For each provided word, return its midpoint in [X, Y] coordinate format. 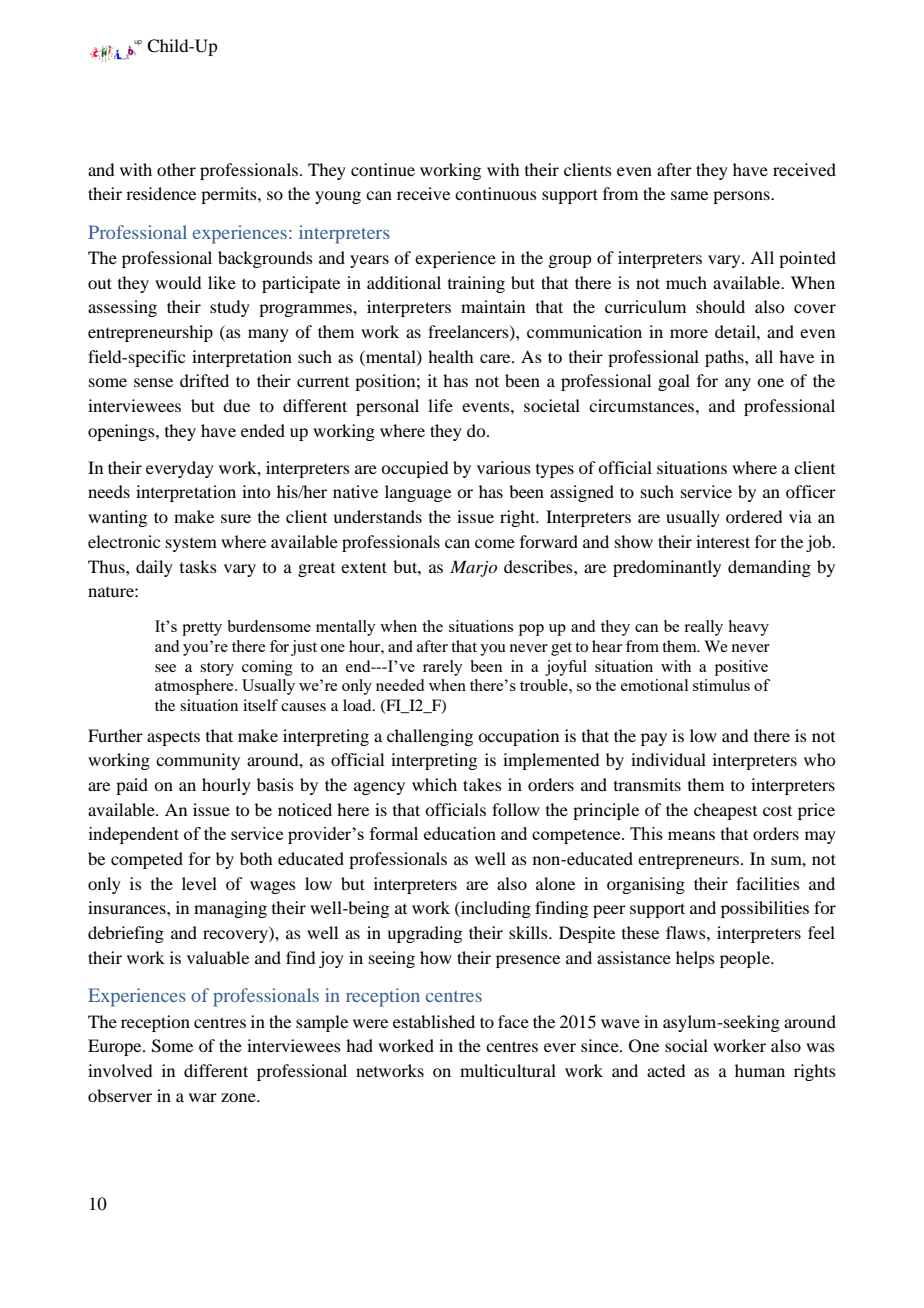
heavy [748, 628]
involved [120, 1070]
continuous [496, 193]
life [440, 405]
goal [674, 382]
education [460, 833]
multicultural [508, 1070]
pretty [202, 629]
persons [742, 197]
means [691, 835]
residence [161, 193]
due [236, 405]
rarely [443, 668]
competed [147, 860]
